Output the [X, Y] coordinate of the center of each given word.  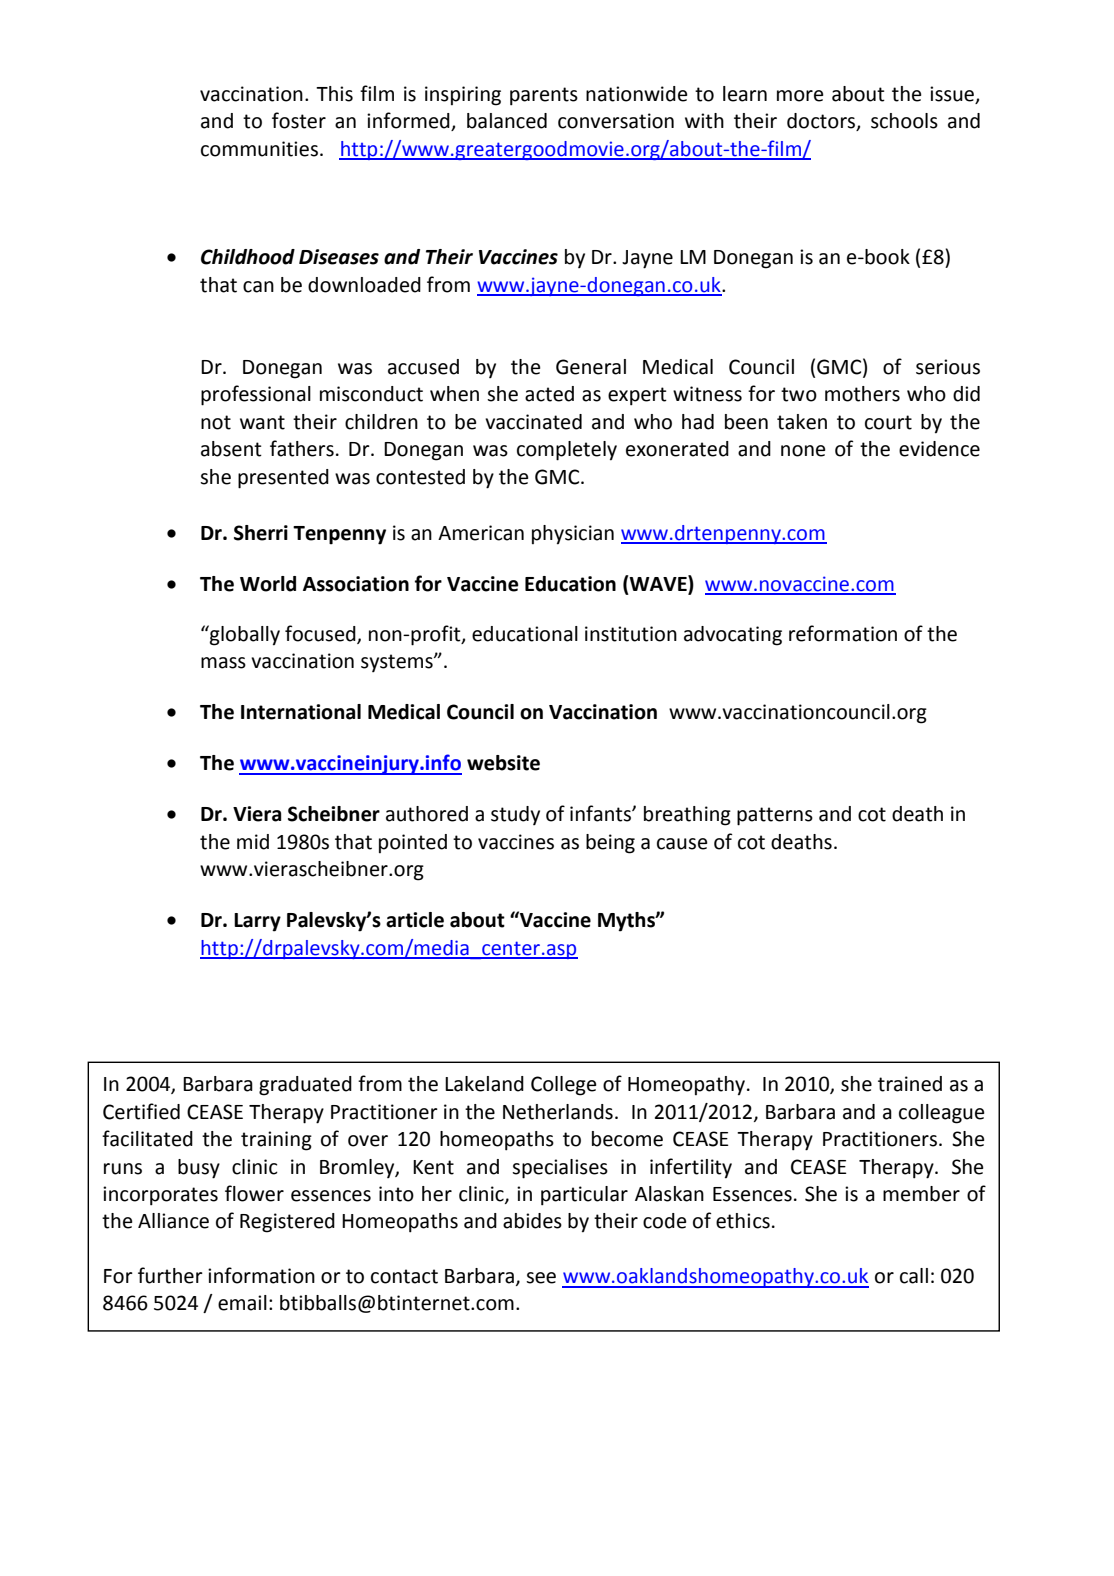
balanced [507, 121]
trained [910, 1084]
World [268, 584]
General [591, 367]
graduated [305, 1086]
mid [253, 842]
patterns [775, 816]
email [242, 1303]
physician [573, 535]
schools [904, 121]
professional [256, 395]
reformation [843, 633]
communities [259, 149]
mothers [862, 394]
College [563, 1086]
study [515, 815]
